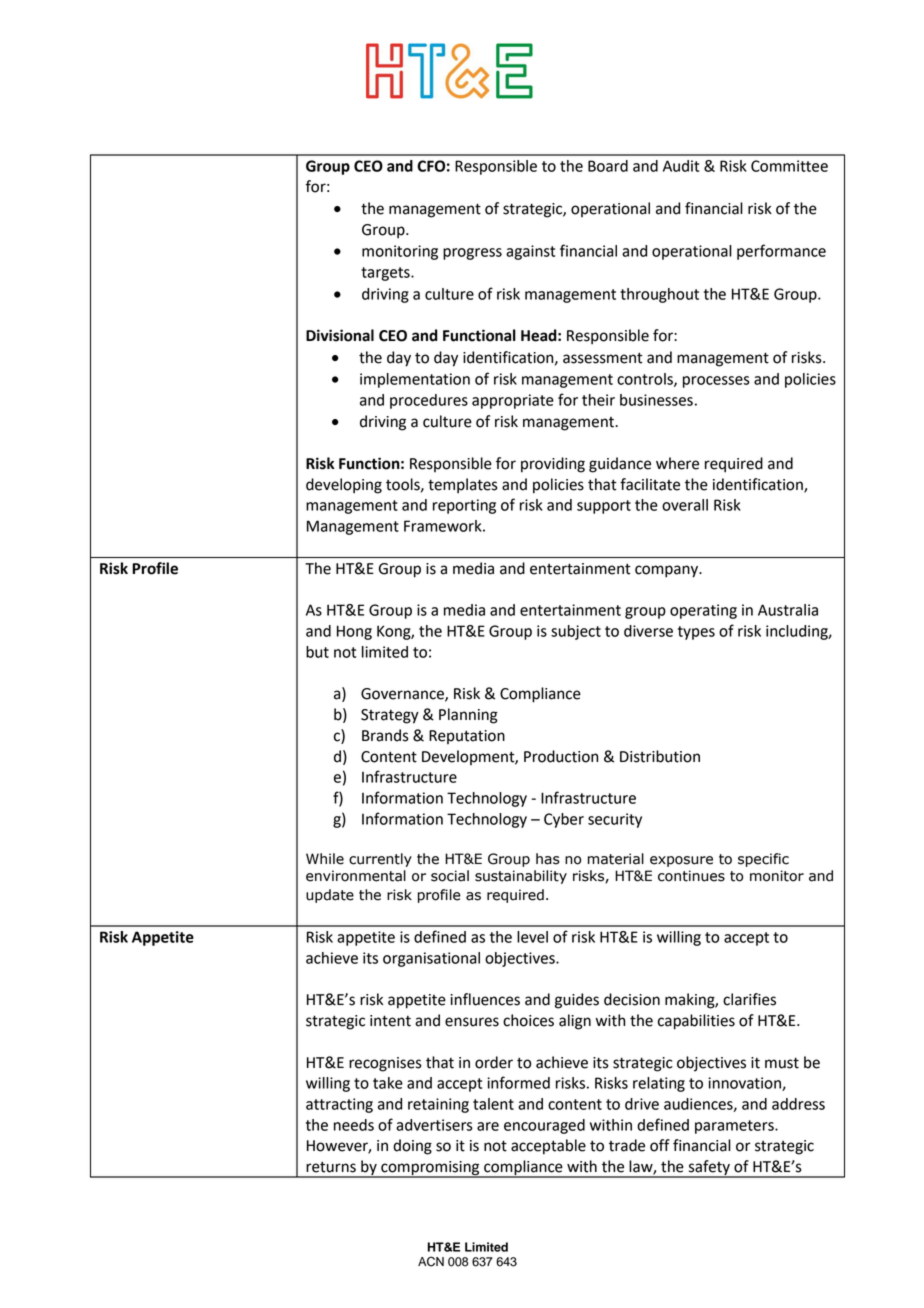 The image size is (924, 1308). Describe the element at coordinates (380, 860) in the document. I see `currently` at that location.
